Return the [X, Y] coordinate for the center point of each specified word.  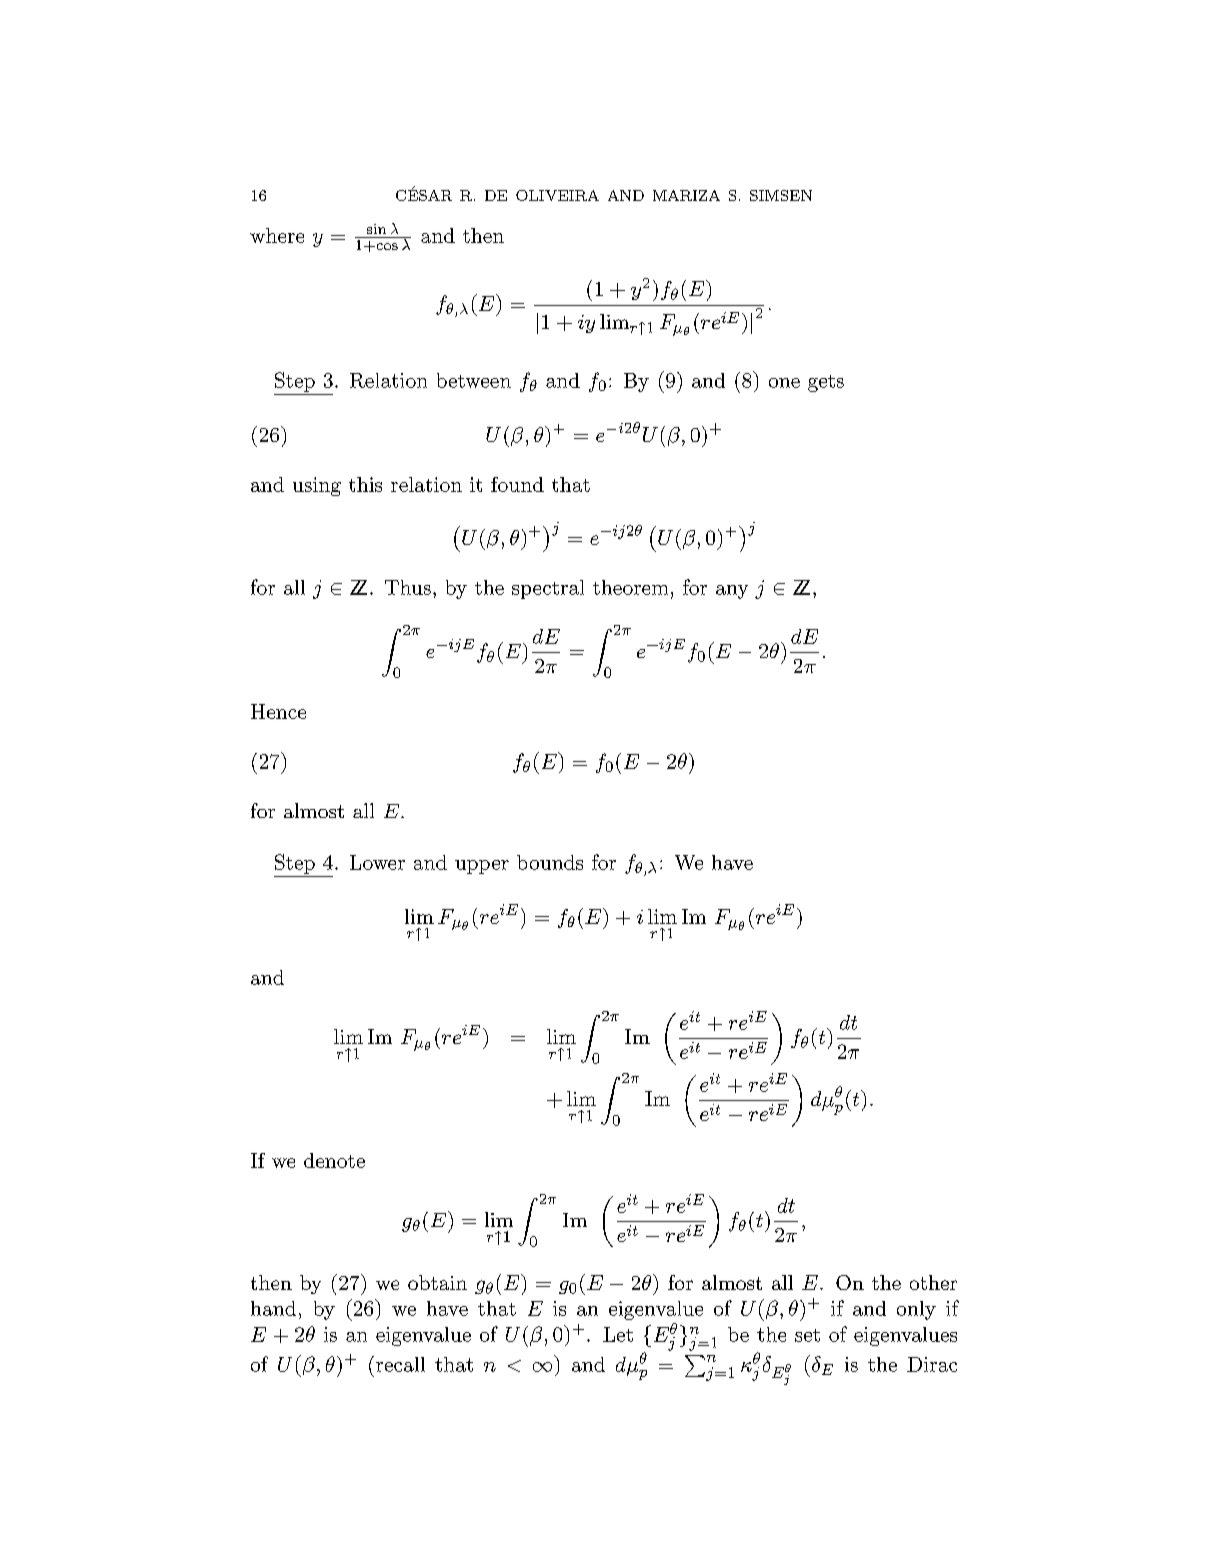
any [732, 592]
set [807, 1335]
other [933, 1282]
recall [400, 1364]
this [365, 484]
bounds [550, 862]
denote [334, 1160]
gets [826, 383]
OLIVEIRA [557, 195]
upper [482, 867]
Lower [377, 862]
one [784, 383]
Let [618, 1334]
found [517, 484]
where [277, 235]
